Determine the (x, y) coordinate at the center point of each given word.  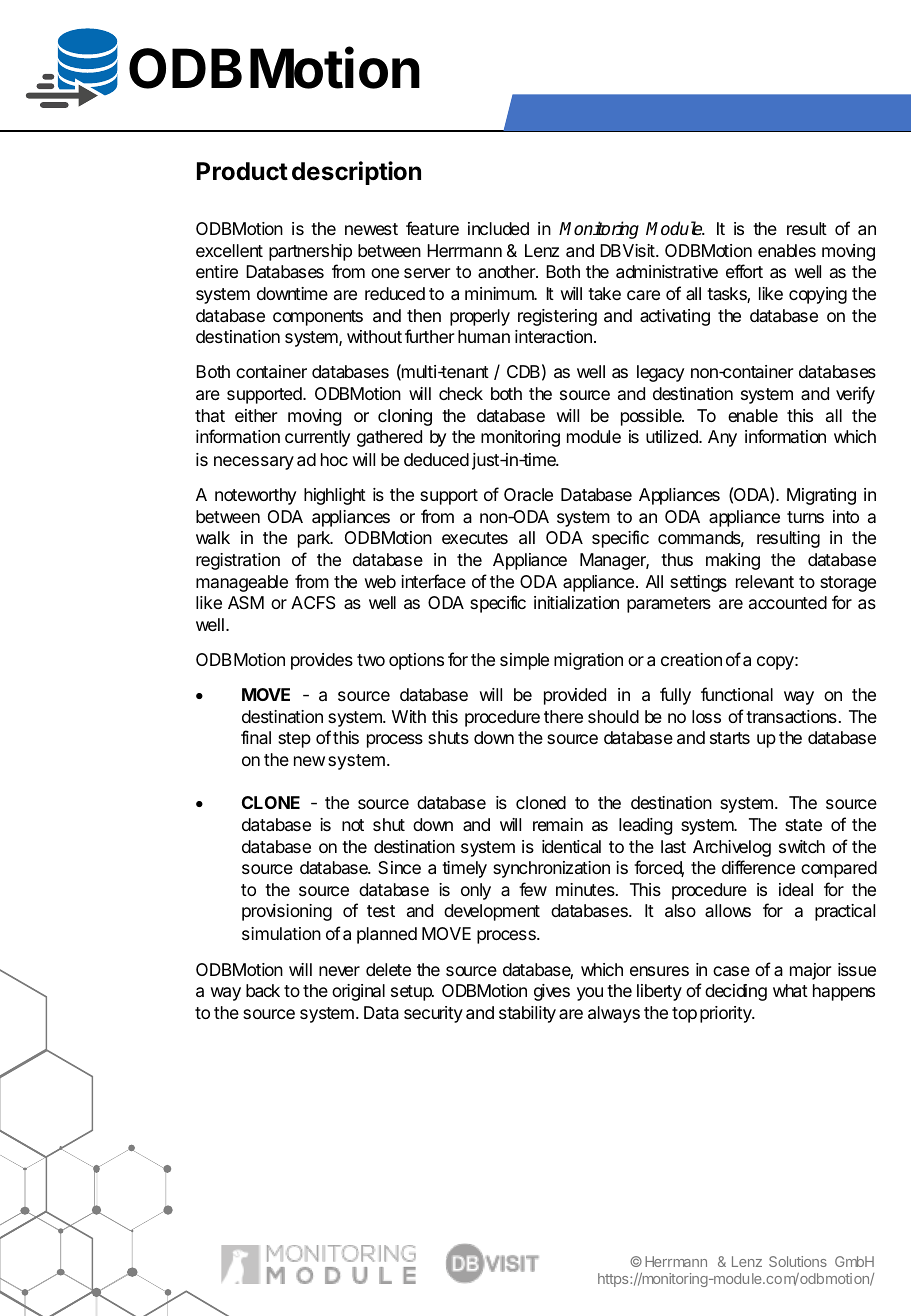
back (263, 991)
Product (242, 171)
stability (527, 1014)
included (498, 228)
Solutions (798, 1261)
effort (744, 271)
